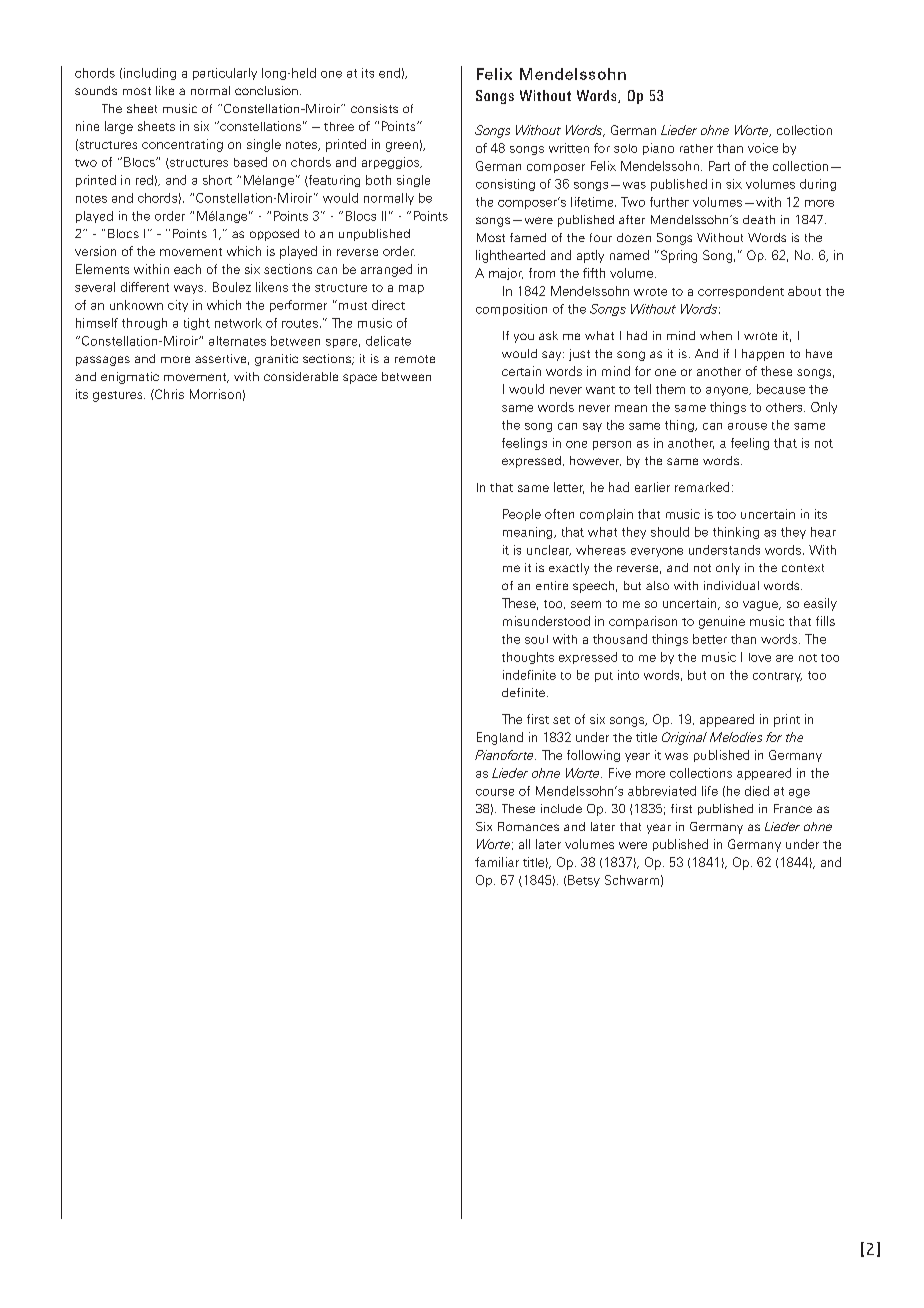 The image size is (924, 1308). Describe the element at coordinates (763, 148) in the page. I see `voice` at that location.
